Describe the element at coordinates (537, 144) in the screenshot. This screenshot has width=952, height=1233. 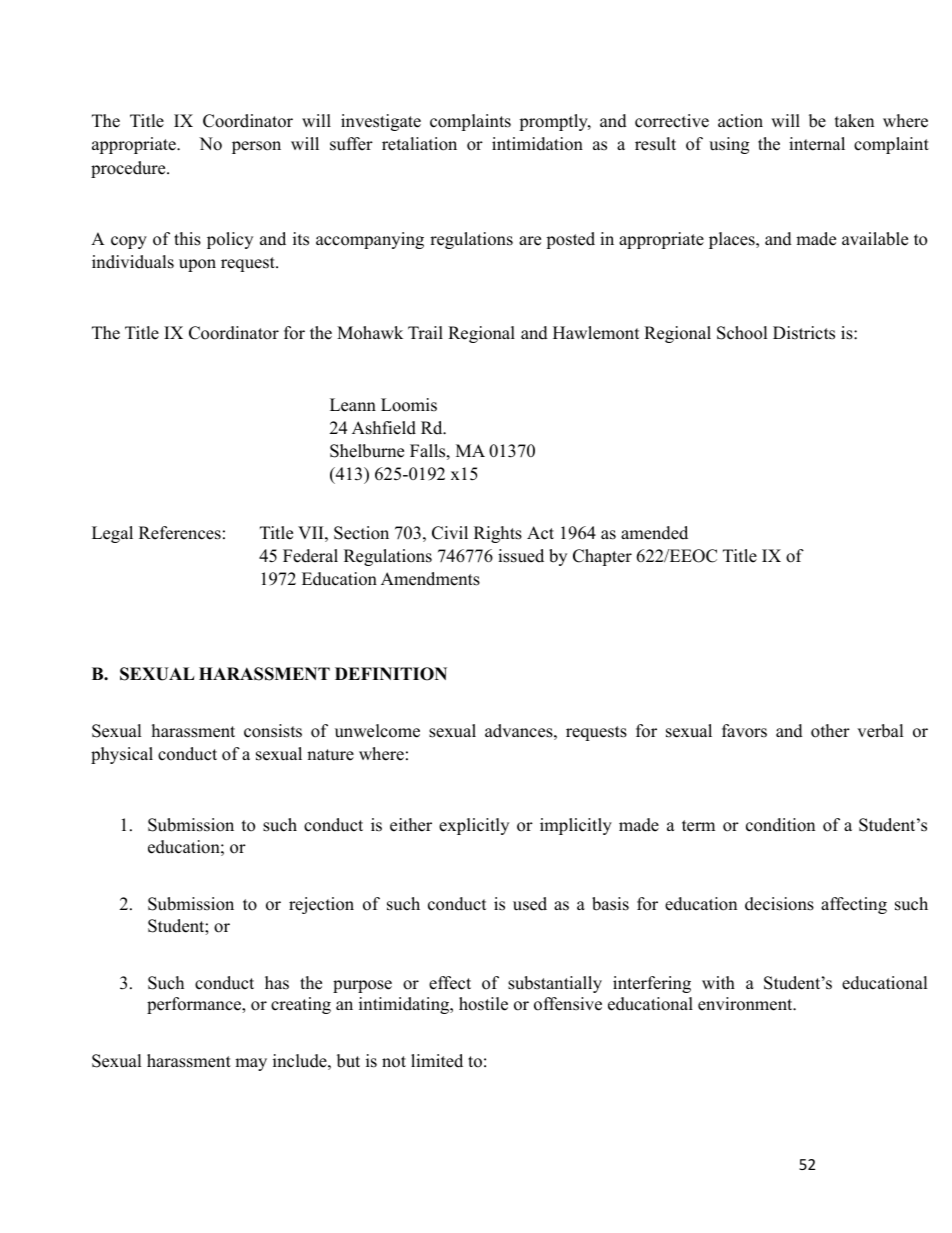
I see `intimidation` at that location.
